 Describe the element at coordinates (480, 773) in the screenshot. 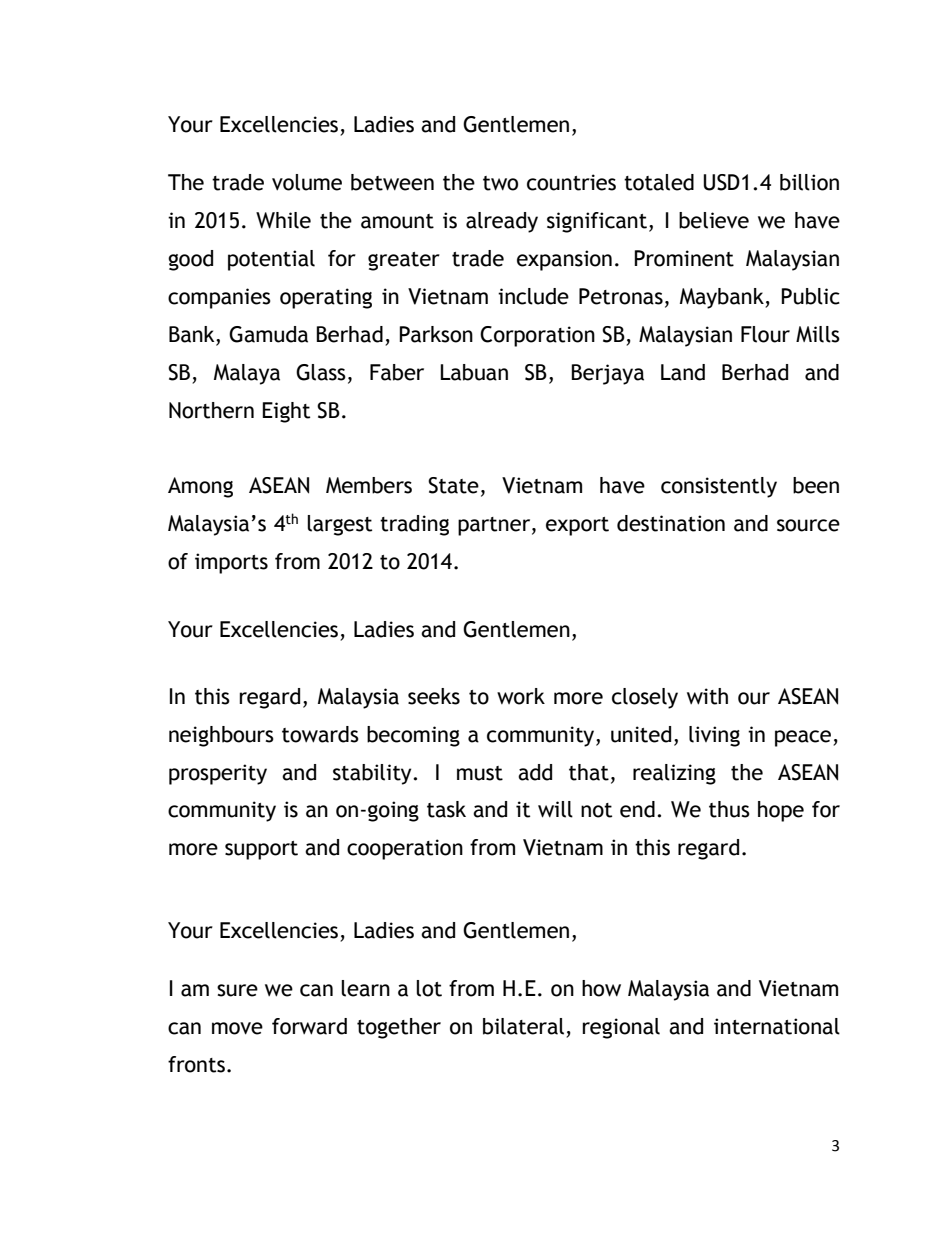

I see `must` at that location.
